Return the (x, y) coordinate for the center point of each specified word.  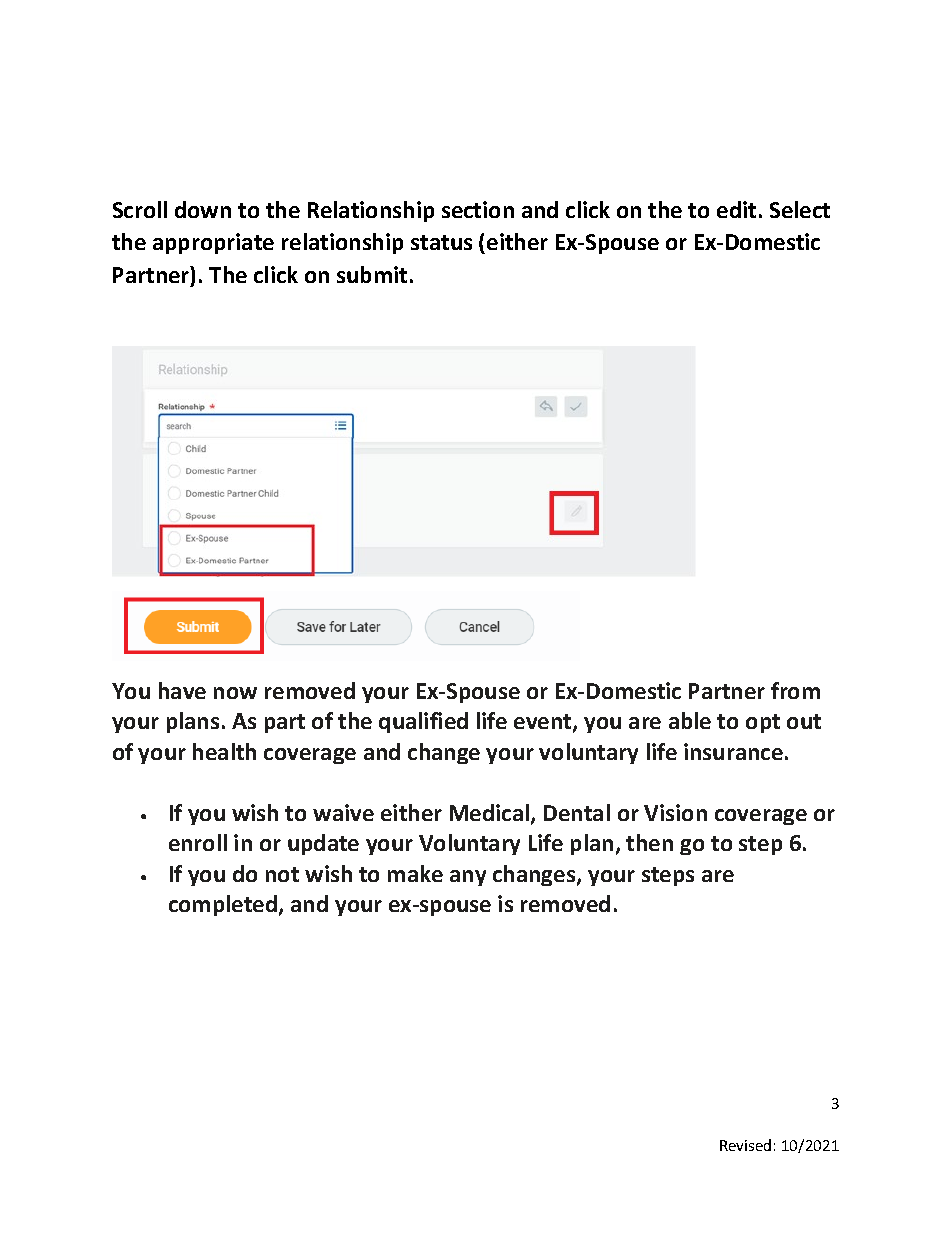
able (690, 720)
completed (223, 905)
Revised (745, 1145)
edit (736, 209)
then (649, 842)
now (235, 693)
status (441, 242)
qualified (423, 722)
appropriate (213, 243)
